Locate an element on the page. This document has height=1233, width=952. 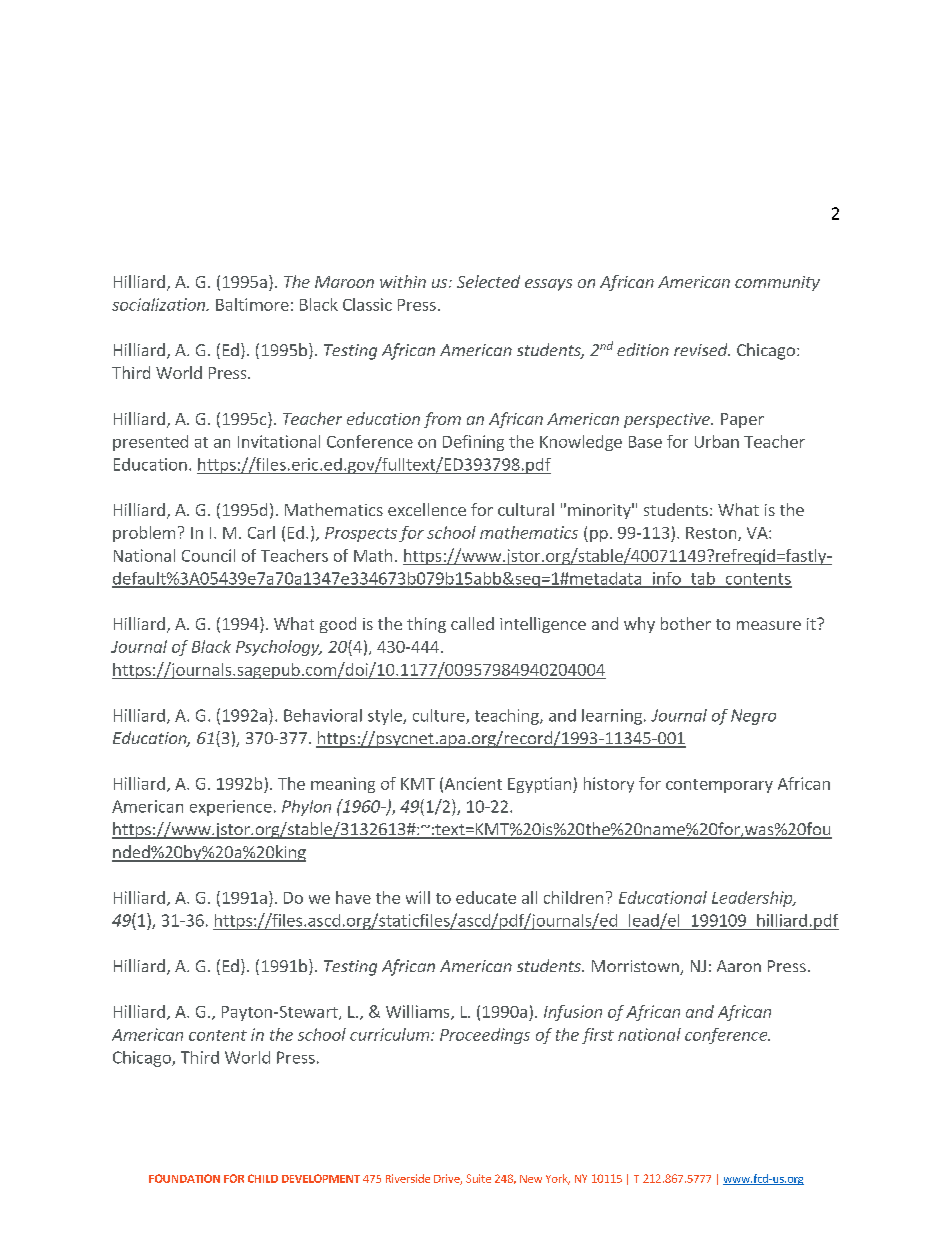
Reston is located at coordinates (712, 534).
